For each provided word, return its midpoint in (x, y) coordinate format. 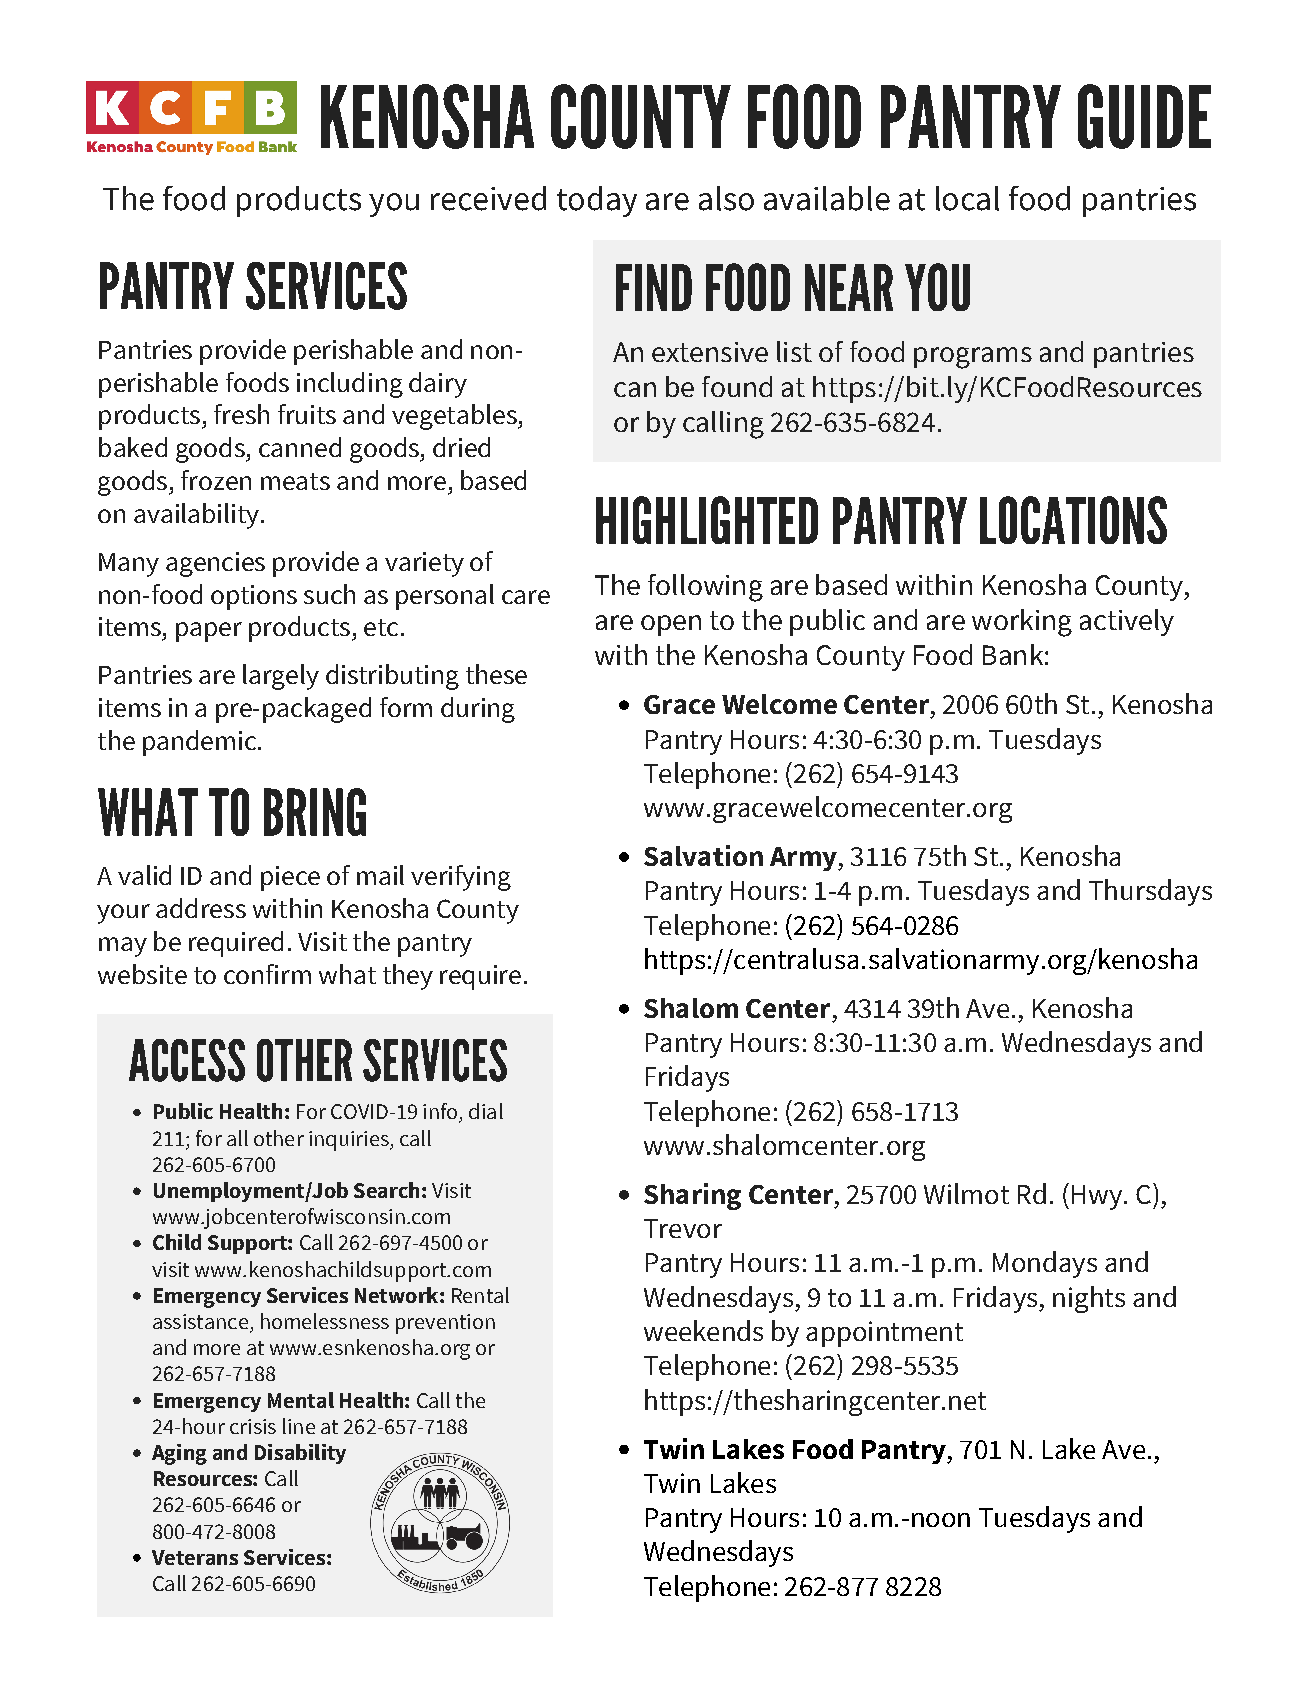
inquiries (350, 1141)
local (967, 198)
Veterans (195, 1557)
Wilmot (966, 1193)
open (671, 625)
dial (486, 1111)
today (597, 201)
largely (281, 677)
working (1022, 623)
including (350, 385)
